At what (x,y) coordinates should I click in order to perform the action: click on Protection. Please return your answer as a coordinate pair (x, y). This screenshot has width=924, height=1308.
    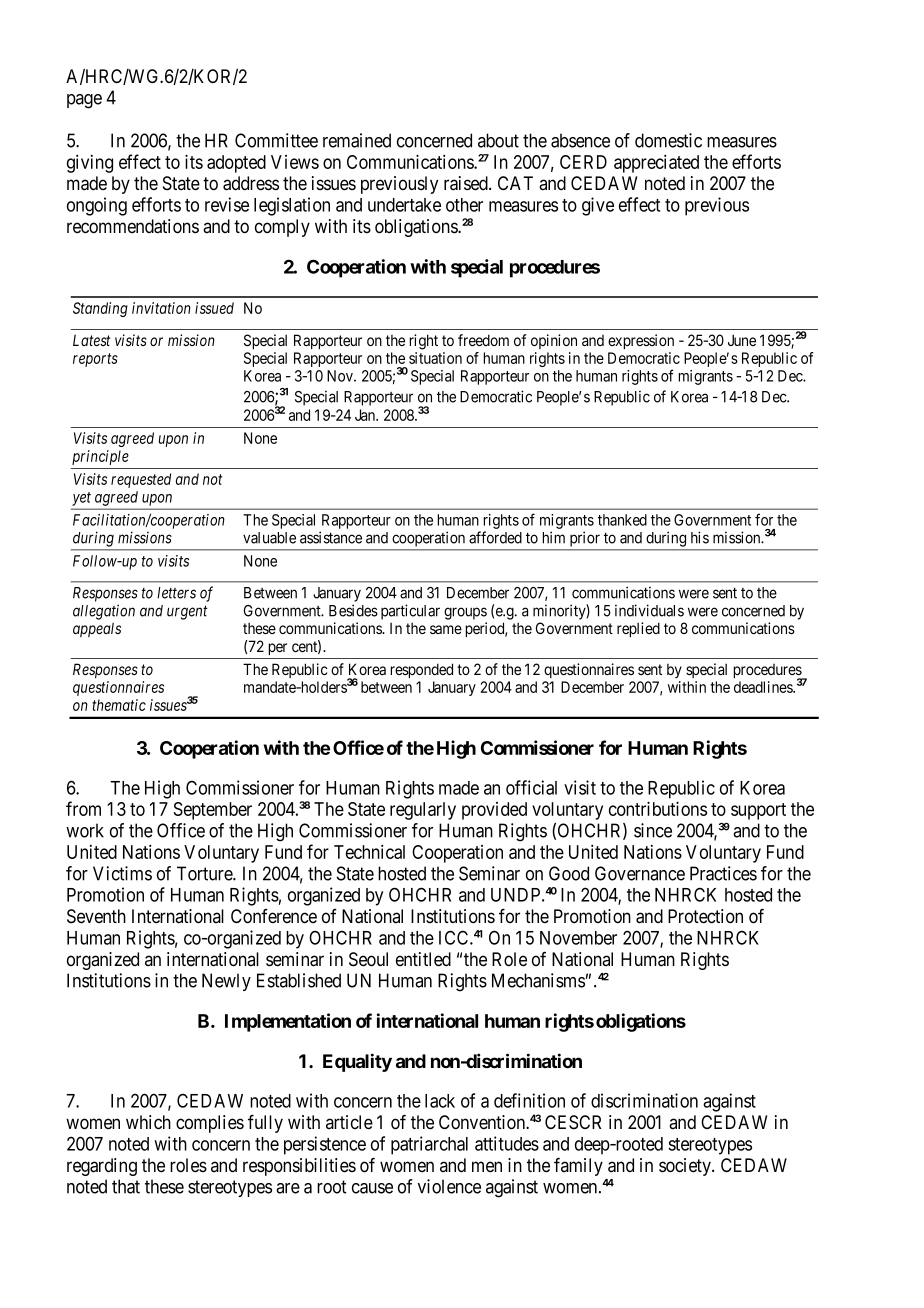
    Looking at the image, I should click on (705, 916).
